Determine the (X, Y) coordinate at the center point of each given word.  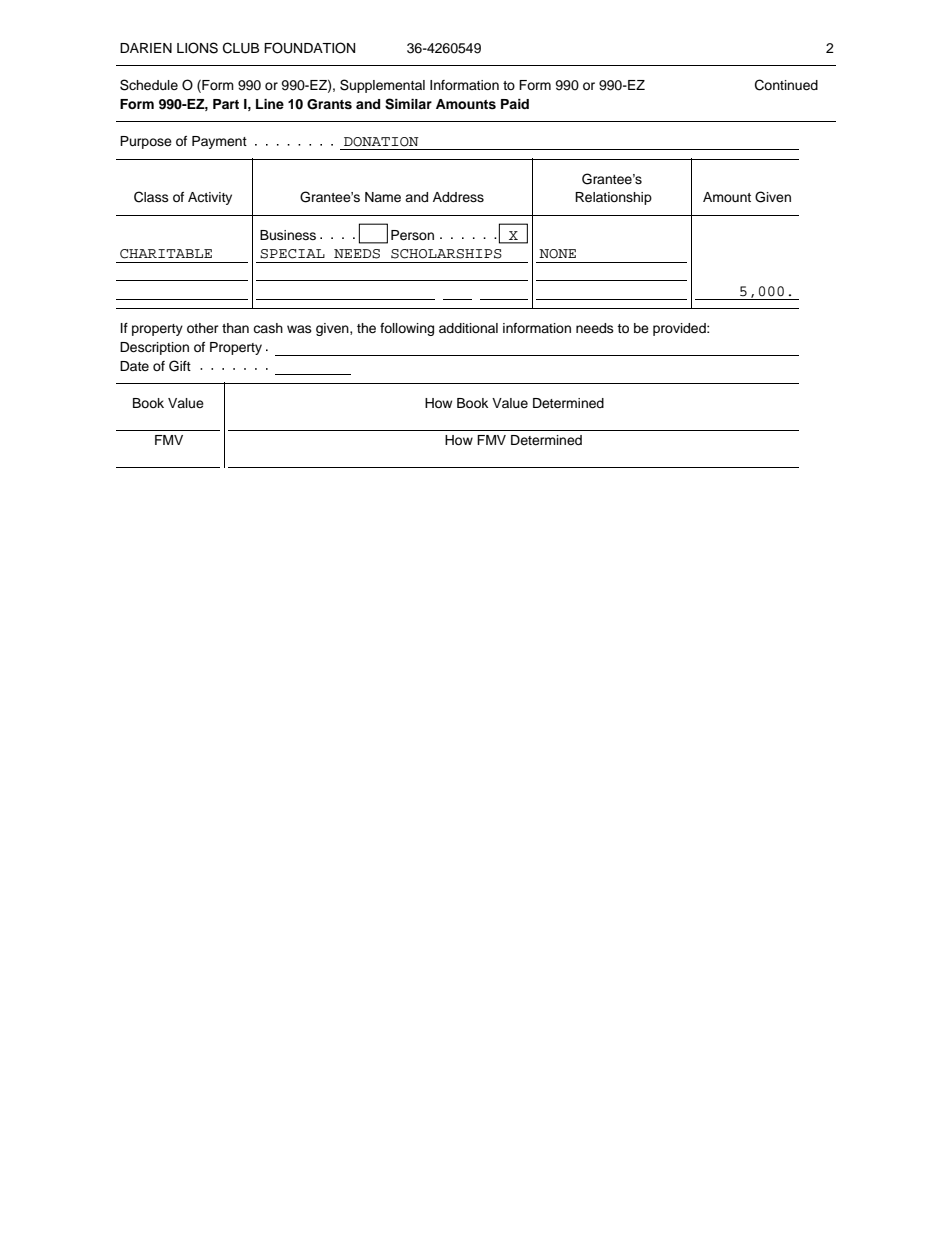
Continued (786, 85)
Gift (180, 366)
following (407, 329)
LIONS (197, 48)
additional (468, 328)
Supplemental (382, 86)
